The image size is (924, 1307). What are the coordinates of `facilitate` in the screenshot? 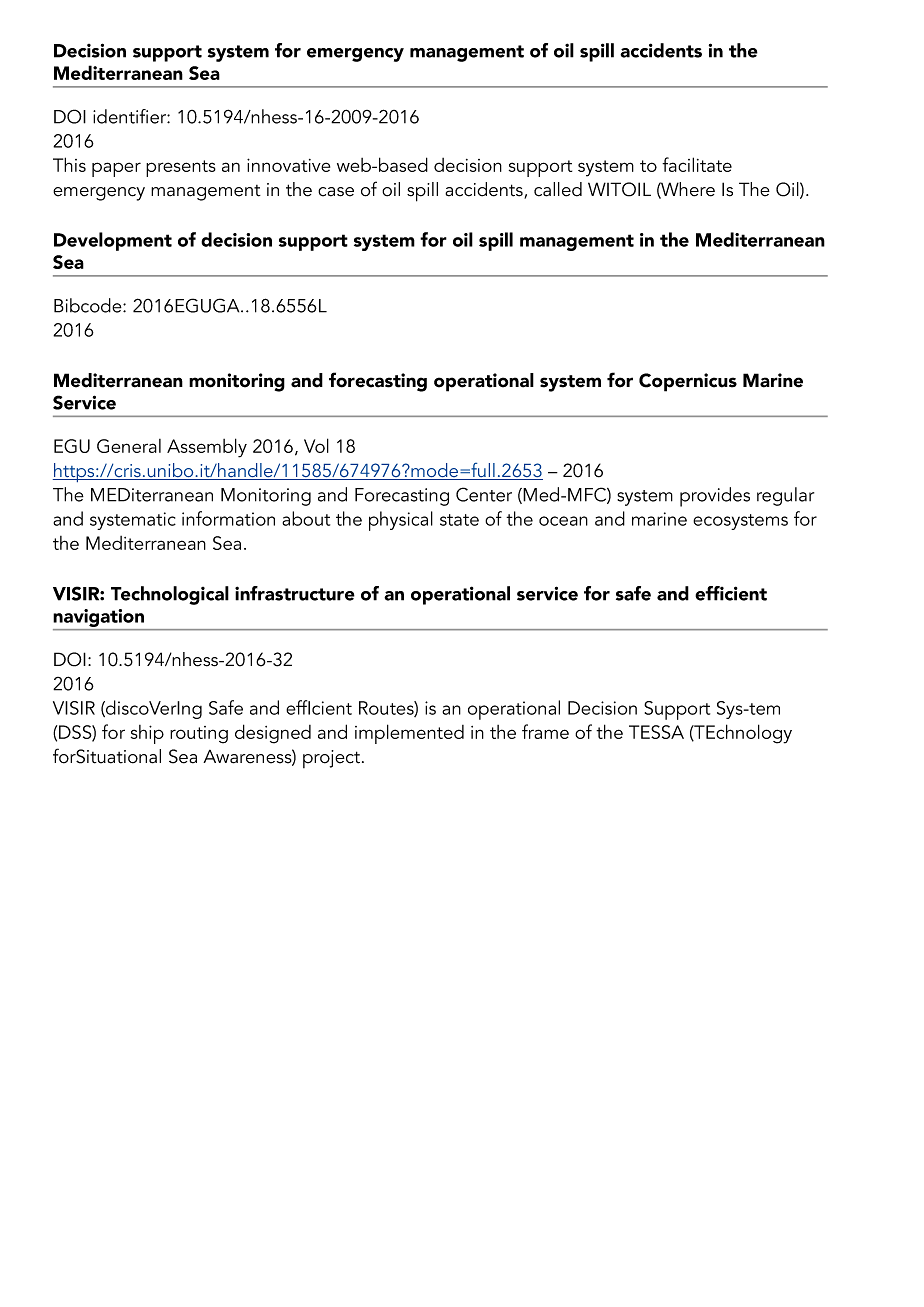 It's located at (697, 164).
